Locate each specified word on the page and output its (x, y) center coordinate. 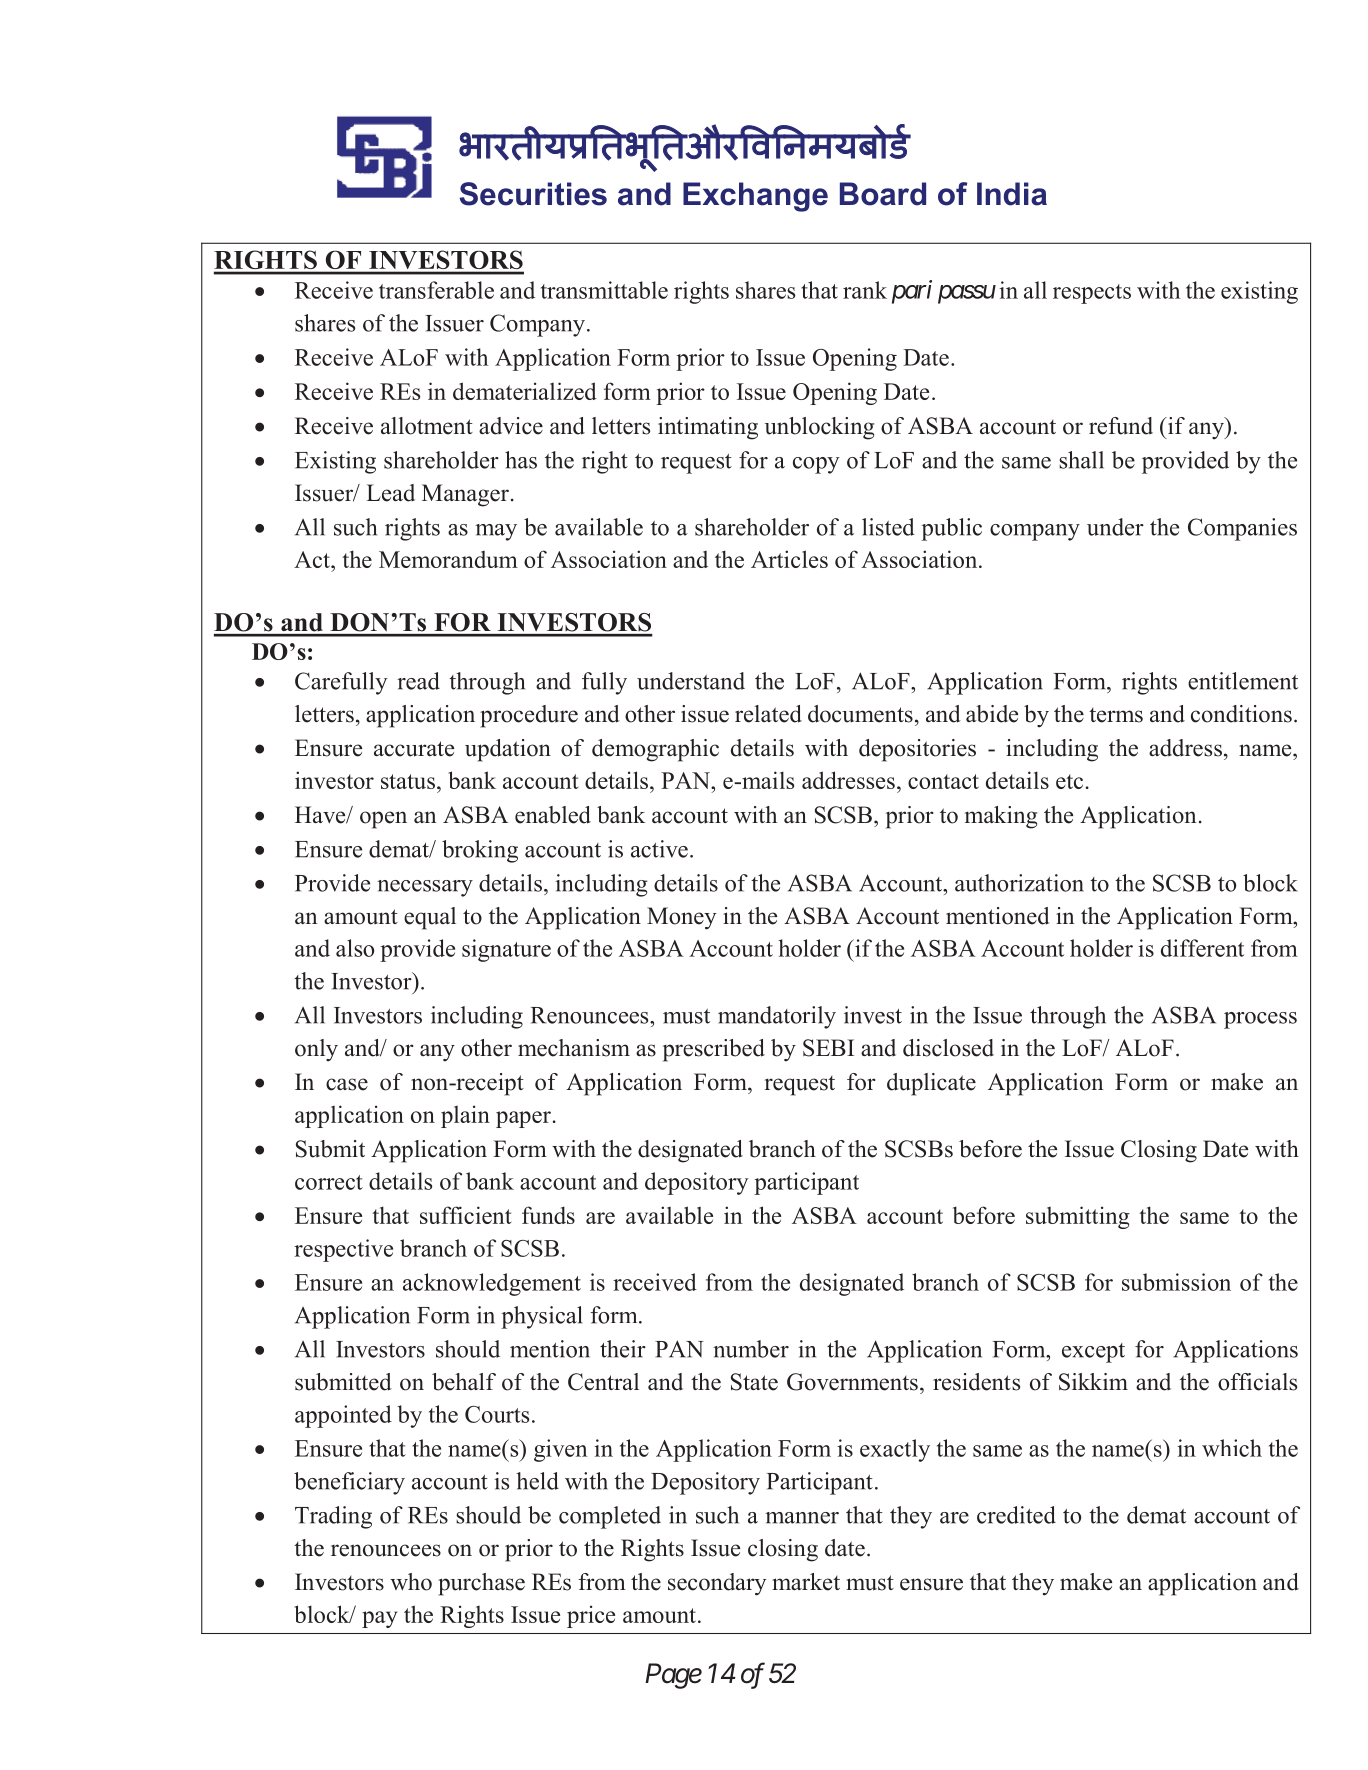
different (1202, 948)
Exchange (755, 197)
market (806, 1582)
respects (1092, 294)
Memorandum (448, 559)
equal (430, 918)
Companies (1242, 529)
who (411, 1582)
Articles (789, 559)
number (751, 1349)
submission (1176, 1282)
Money (681, 918)
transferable (436, 290)
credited (1016, 1515)
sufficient (465, 1215)
